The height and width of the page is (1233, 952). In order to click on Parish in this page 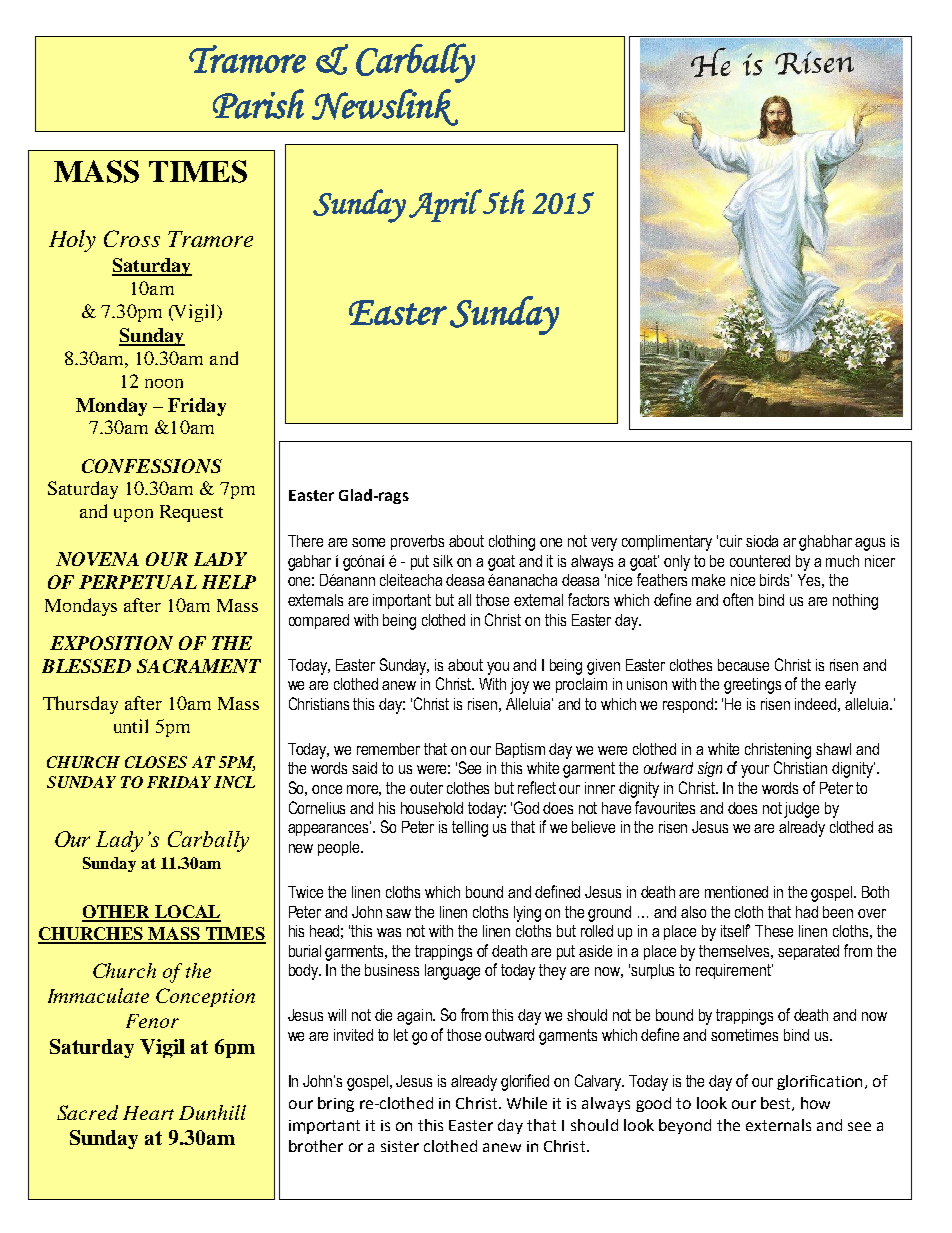, I will do `click(258, 104)`.
